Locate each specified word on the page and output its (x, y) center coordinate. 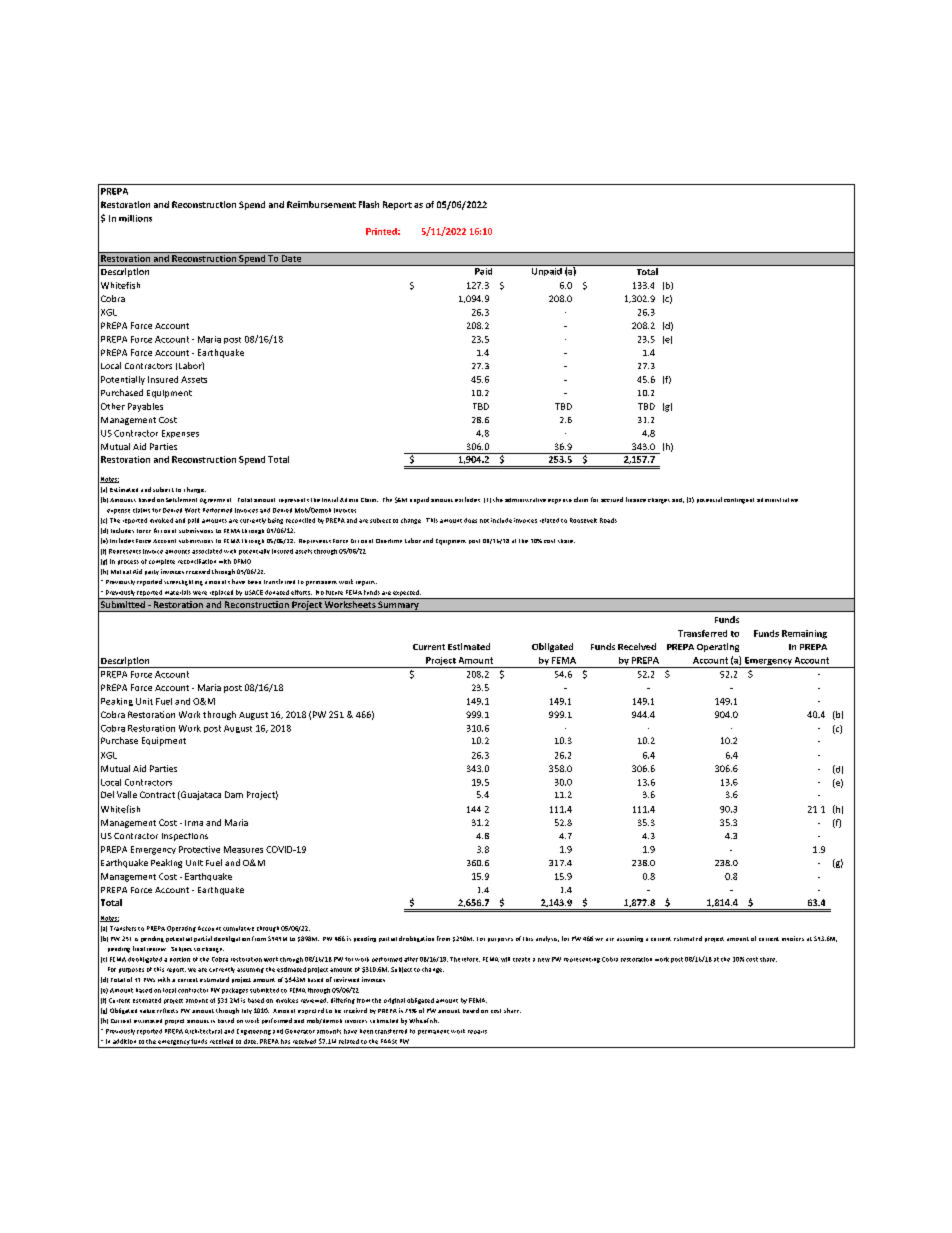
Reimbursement (321, 204)
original (394, 1001)
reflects (167, 1010)
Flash (369, 204)
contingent (739, 501)
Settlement (181, 499)
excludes (467, 499)
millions (135, 218)
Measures (243, 849)
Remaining (804, 634)
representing (582, 960)
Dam (234, 794)
